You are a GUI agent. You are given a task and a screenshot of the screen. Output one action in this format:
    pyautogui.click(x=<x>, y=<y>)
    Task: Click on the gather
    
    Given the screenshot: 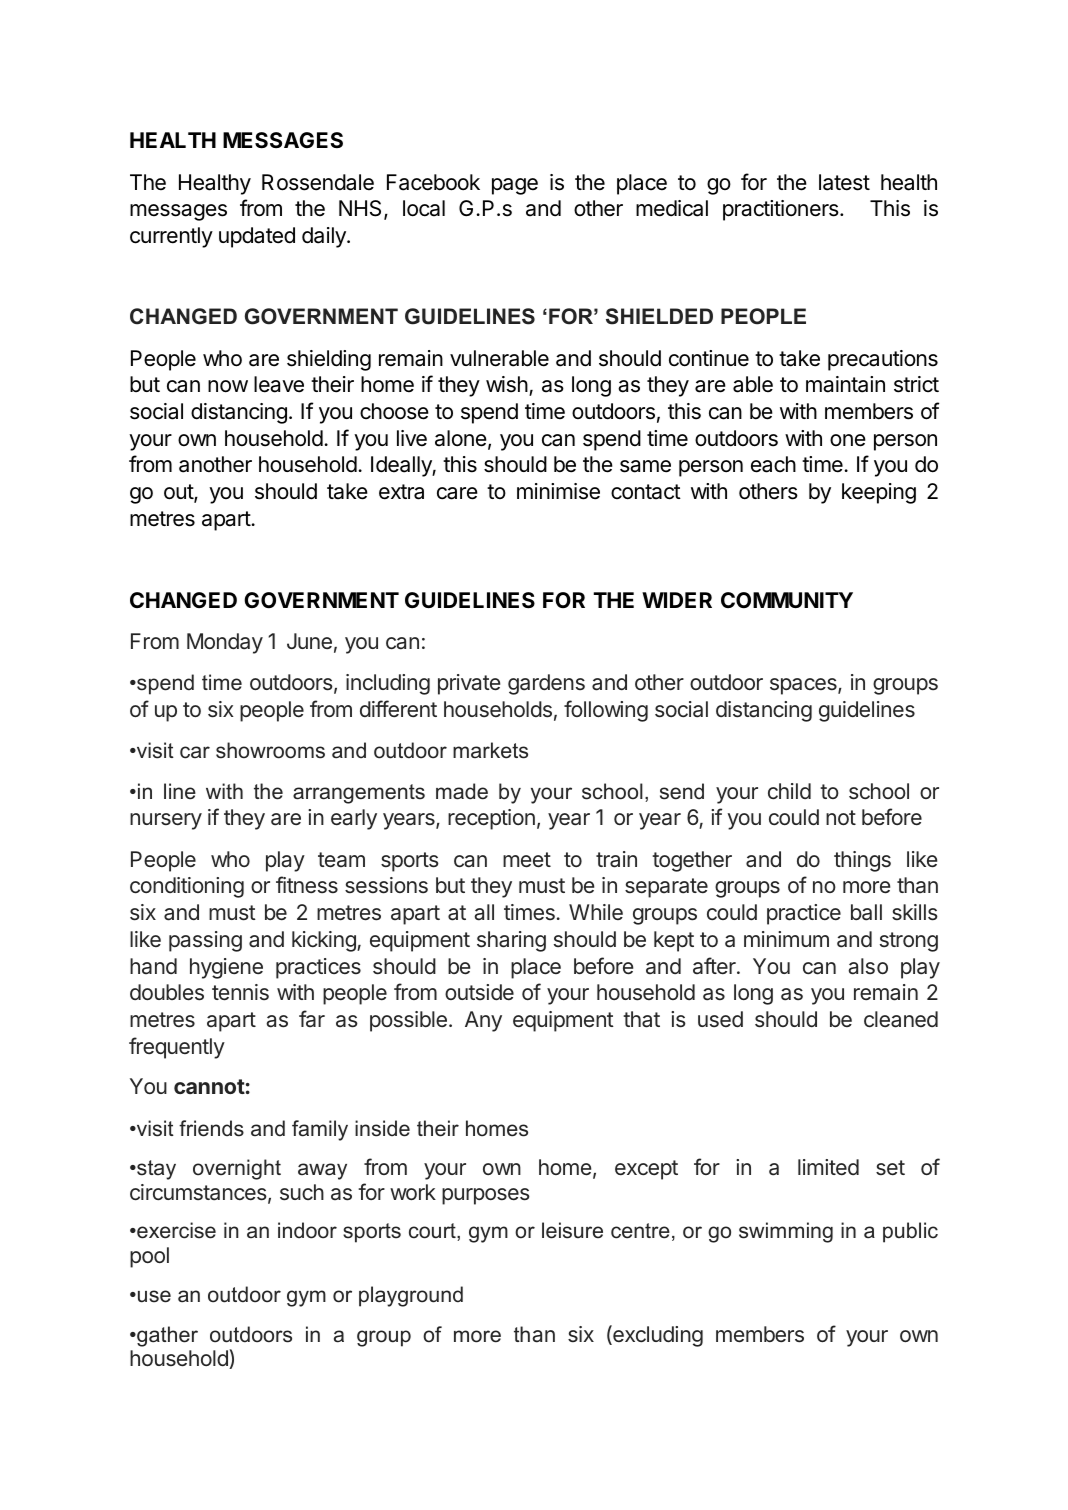 What is the action you would take?
    pyautogui.click(x=166, y=1336)
